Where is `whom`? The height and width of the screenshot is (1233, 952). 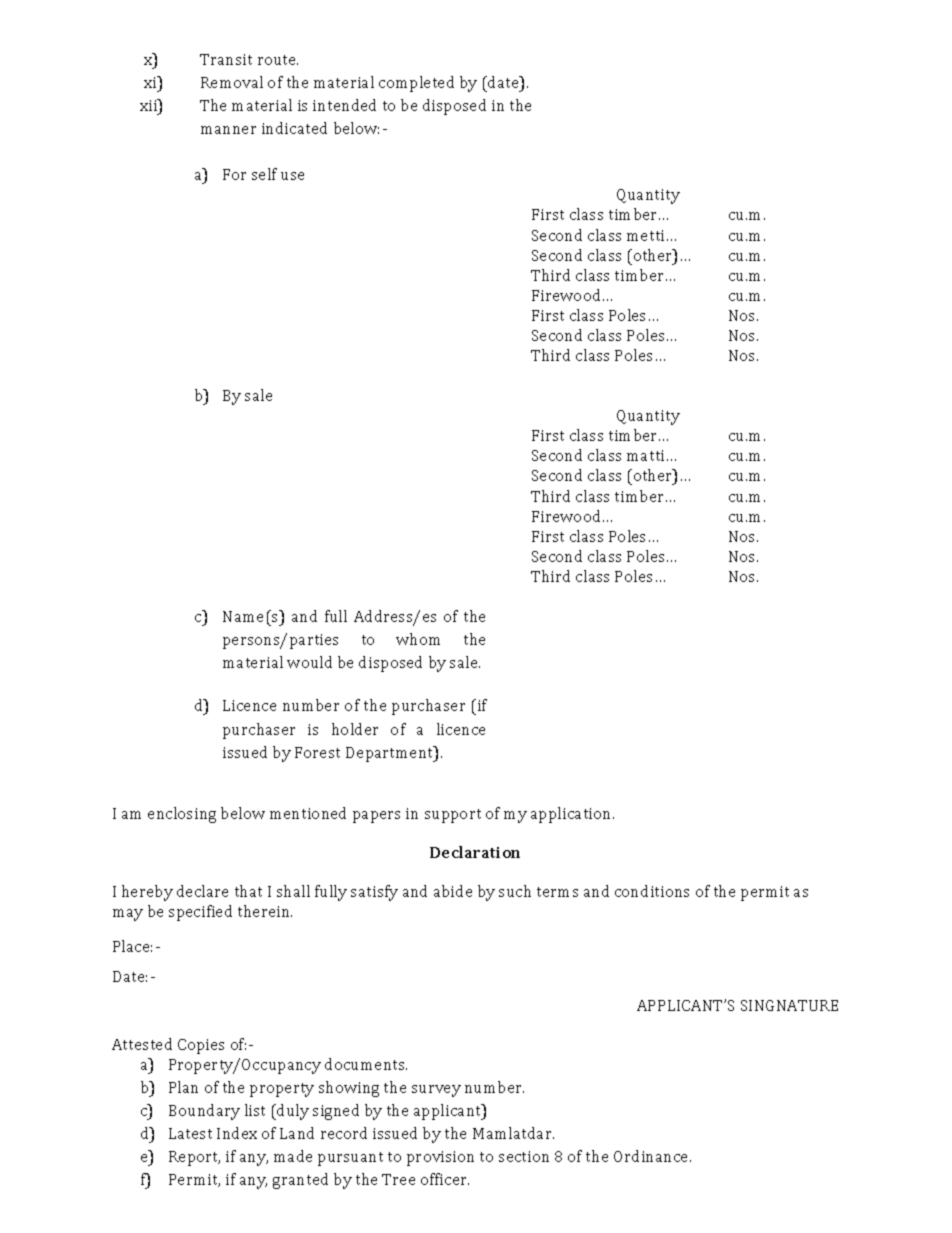 whom is located at coordinates (418, 639).
